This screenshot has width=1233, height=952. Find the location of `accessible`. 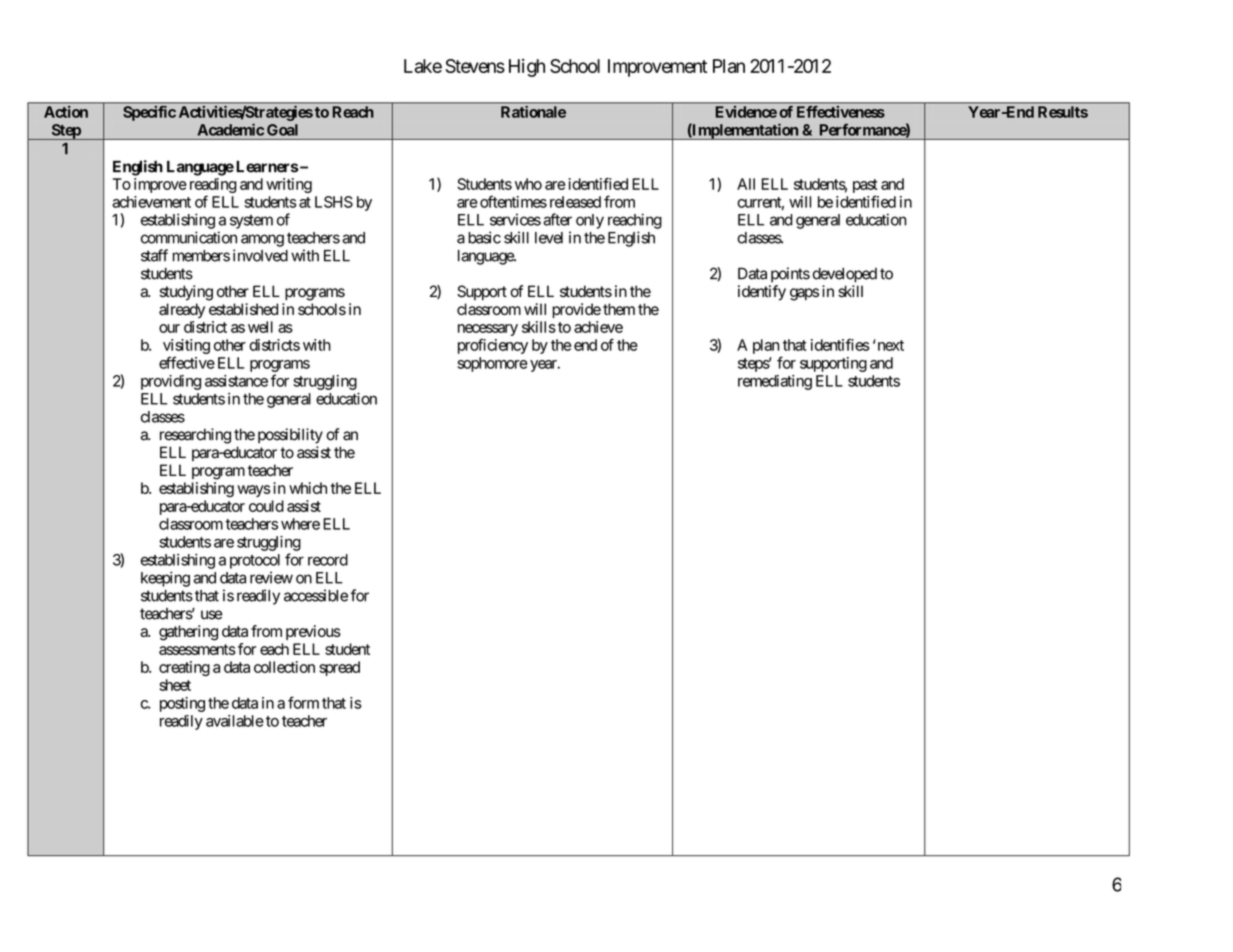

accessible is located at coordinates (316, 595).
